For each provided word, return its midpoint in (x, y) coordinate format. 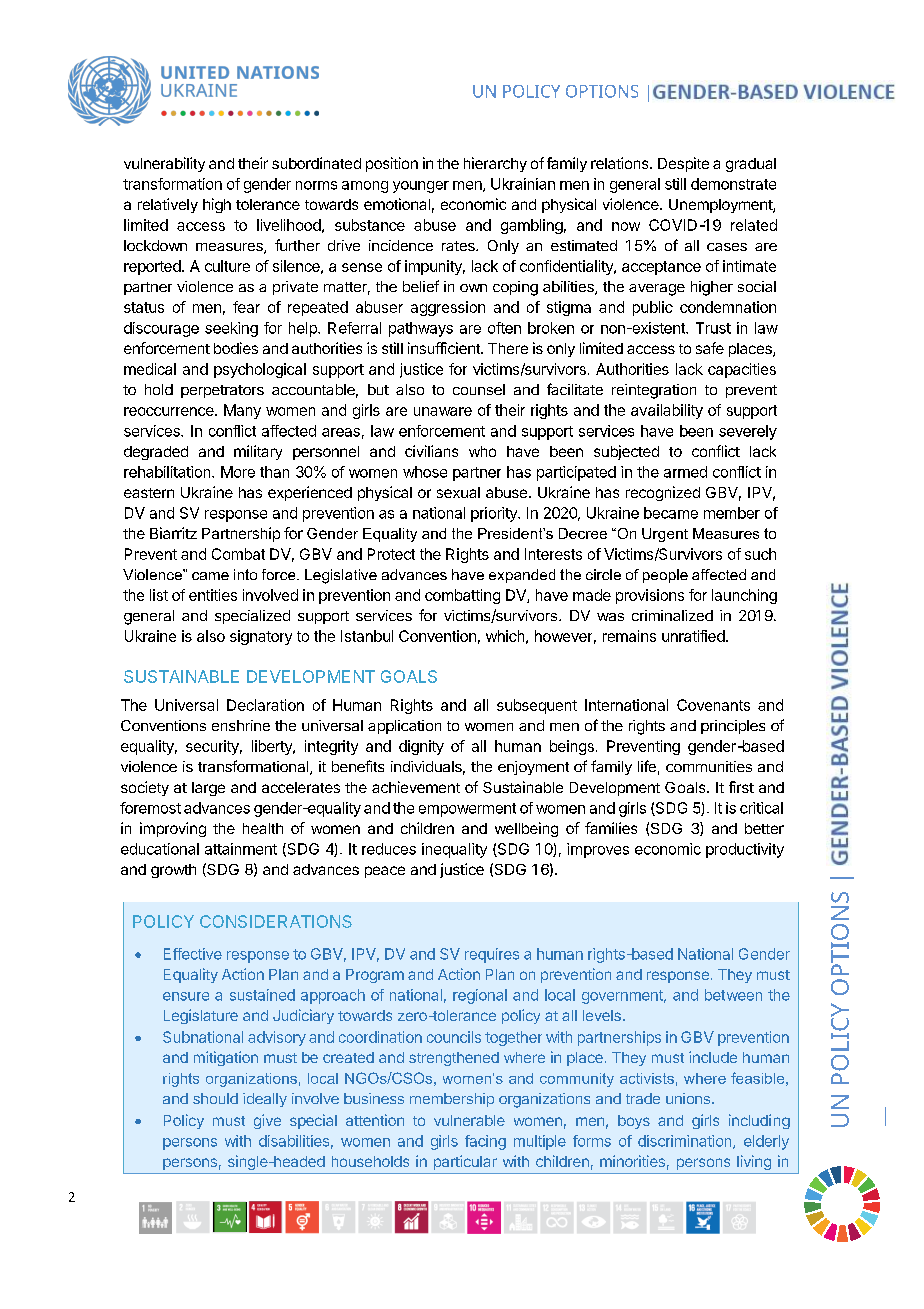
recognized (663, 493)
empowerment (467, 810)
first (741, 787)
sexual (458, 492)
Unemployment (721, 206)
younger (421, 187)
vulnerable (469, 1120)
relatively (168, 205)
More (238, 472)
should (215, 1098)
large (208, 789)
